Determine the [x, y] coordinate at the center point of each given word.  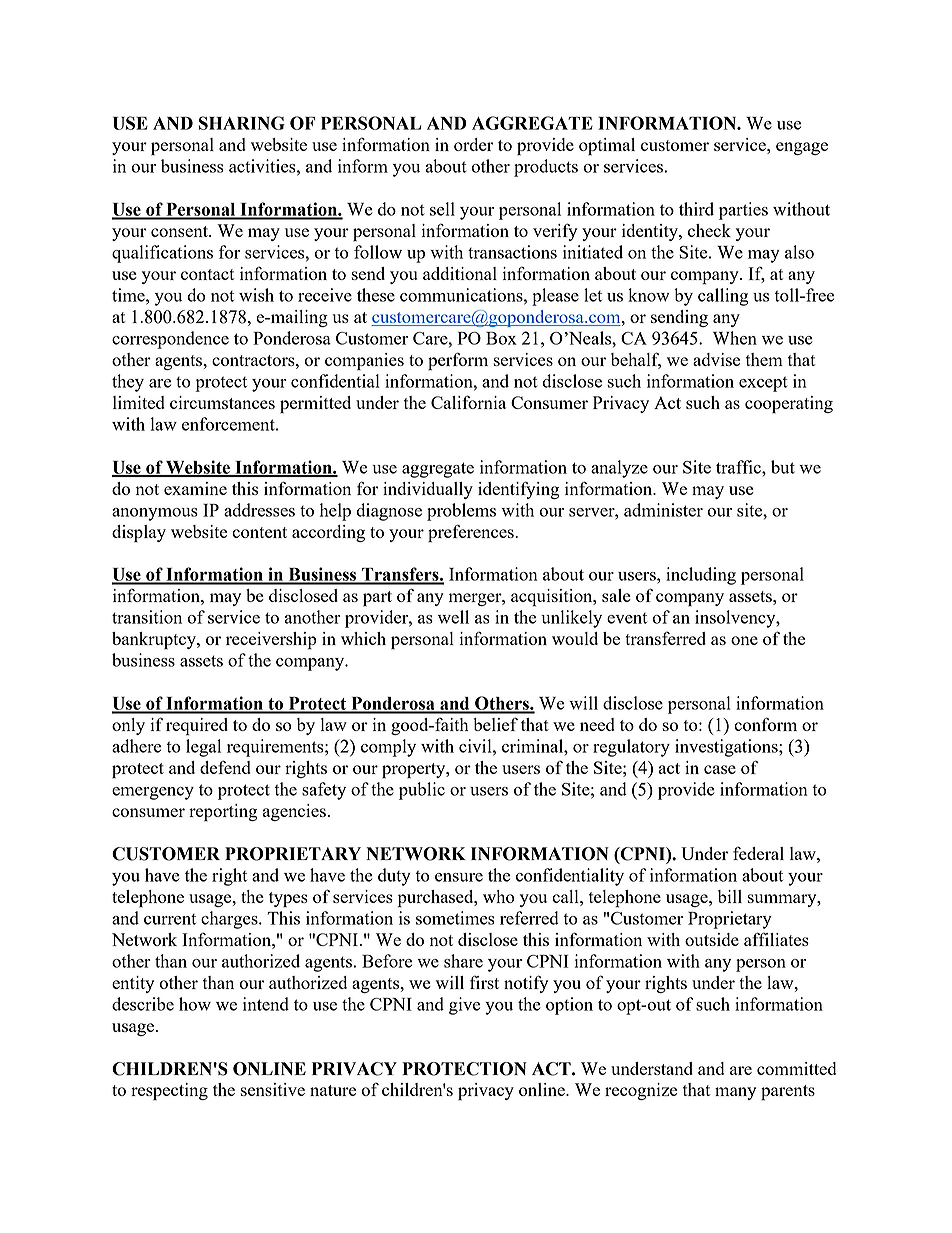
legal [203, 748]
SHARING [242, 123]
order [473, 144]
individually [428, 490]
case [720, 769]
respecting [169, 1092]
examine [195, 488]
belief [495, 724]
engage [802, 148]
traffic [739, 467]
